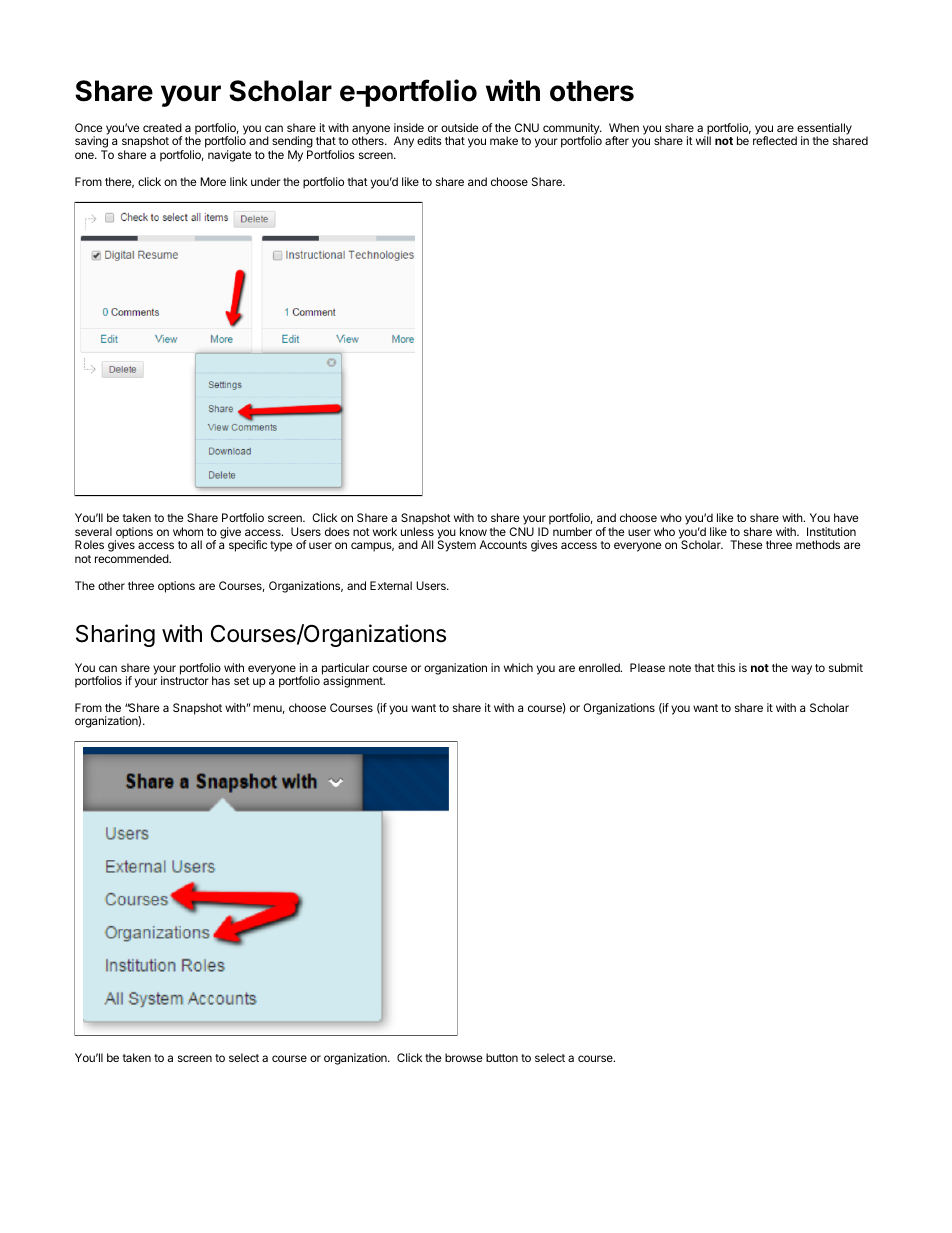  I want to click on make, so click(504, 140).
